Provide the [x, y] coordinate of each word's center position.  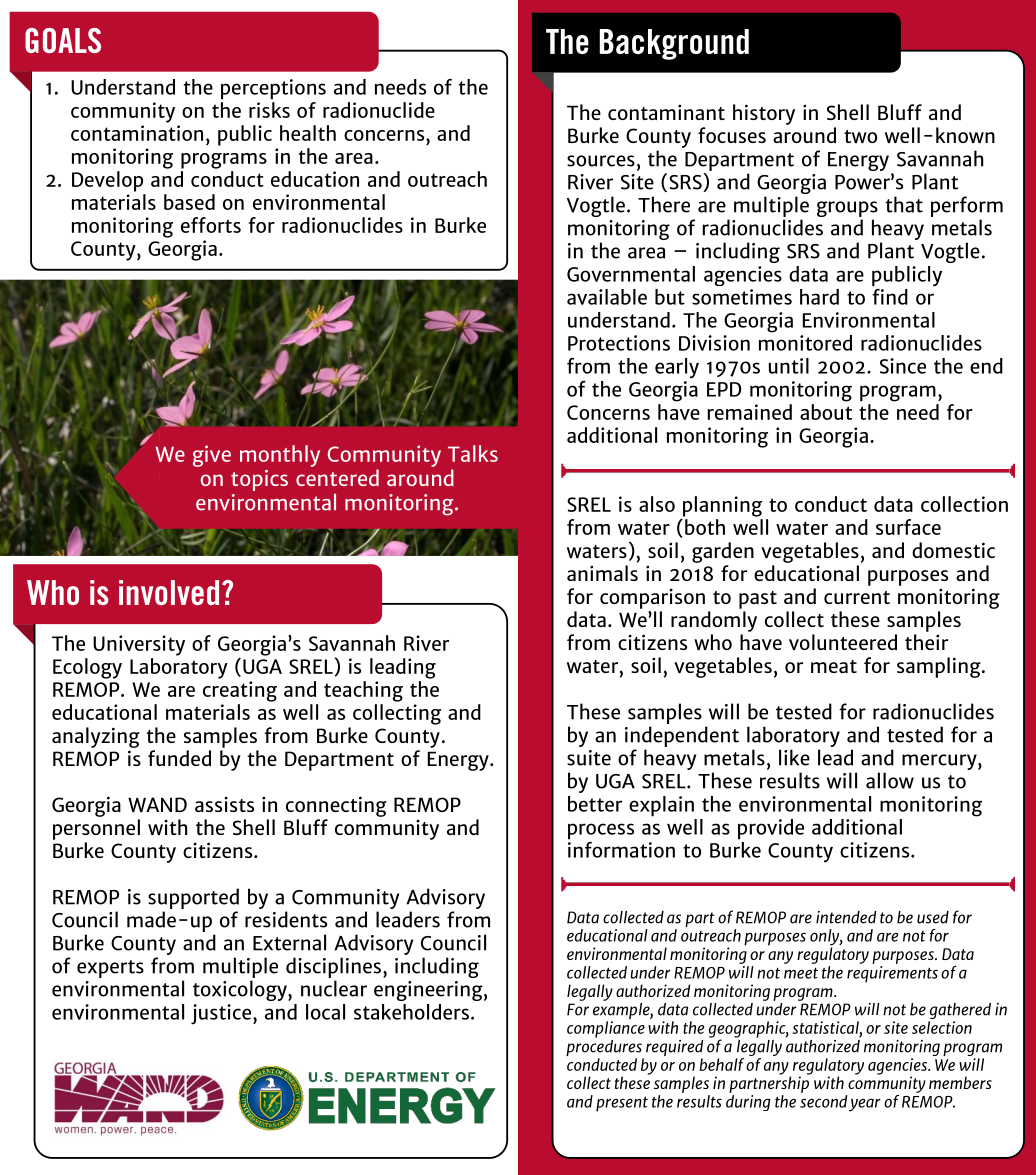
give [212, 456]
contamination [137, 133]
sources [601, 161]
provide [771, 829]
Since [903, 366]
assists [224, 804]
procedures [605, 1048]
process [601, 831]
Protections [619, 343]
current [857, 597]
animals [602, 573]
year [865, 1105]
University [139, 645]
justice [221, 1014]
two [860, 136]
